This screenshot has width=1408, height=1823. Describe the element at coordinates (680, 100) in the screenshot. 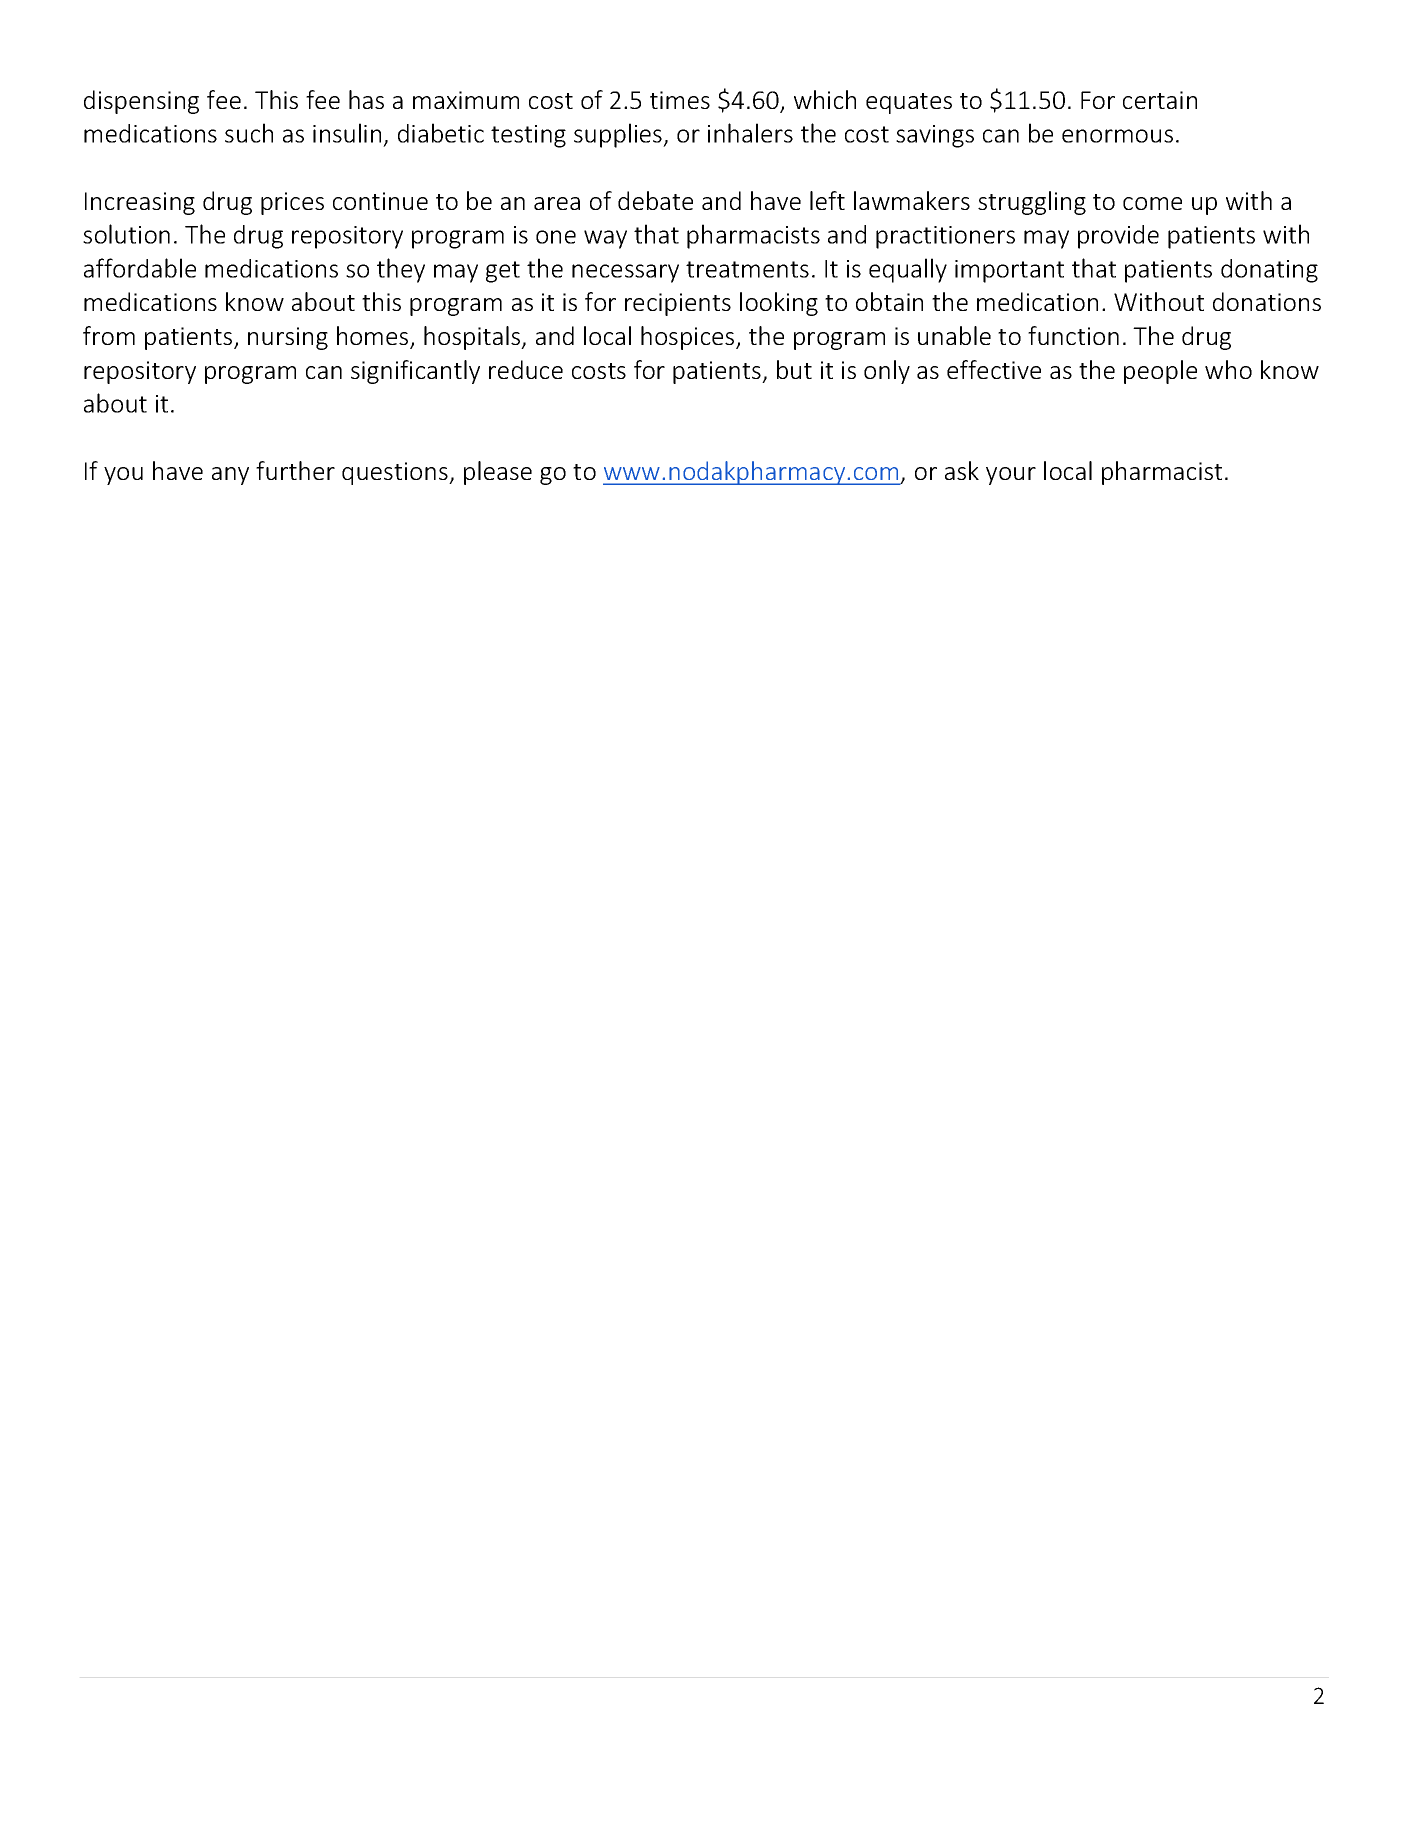

I see `times` at that location.
